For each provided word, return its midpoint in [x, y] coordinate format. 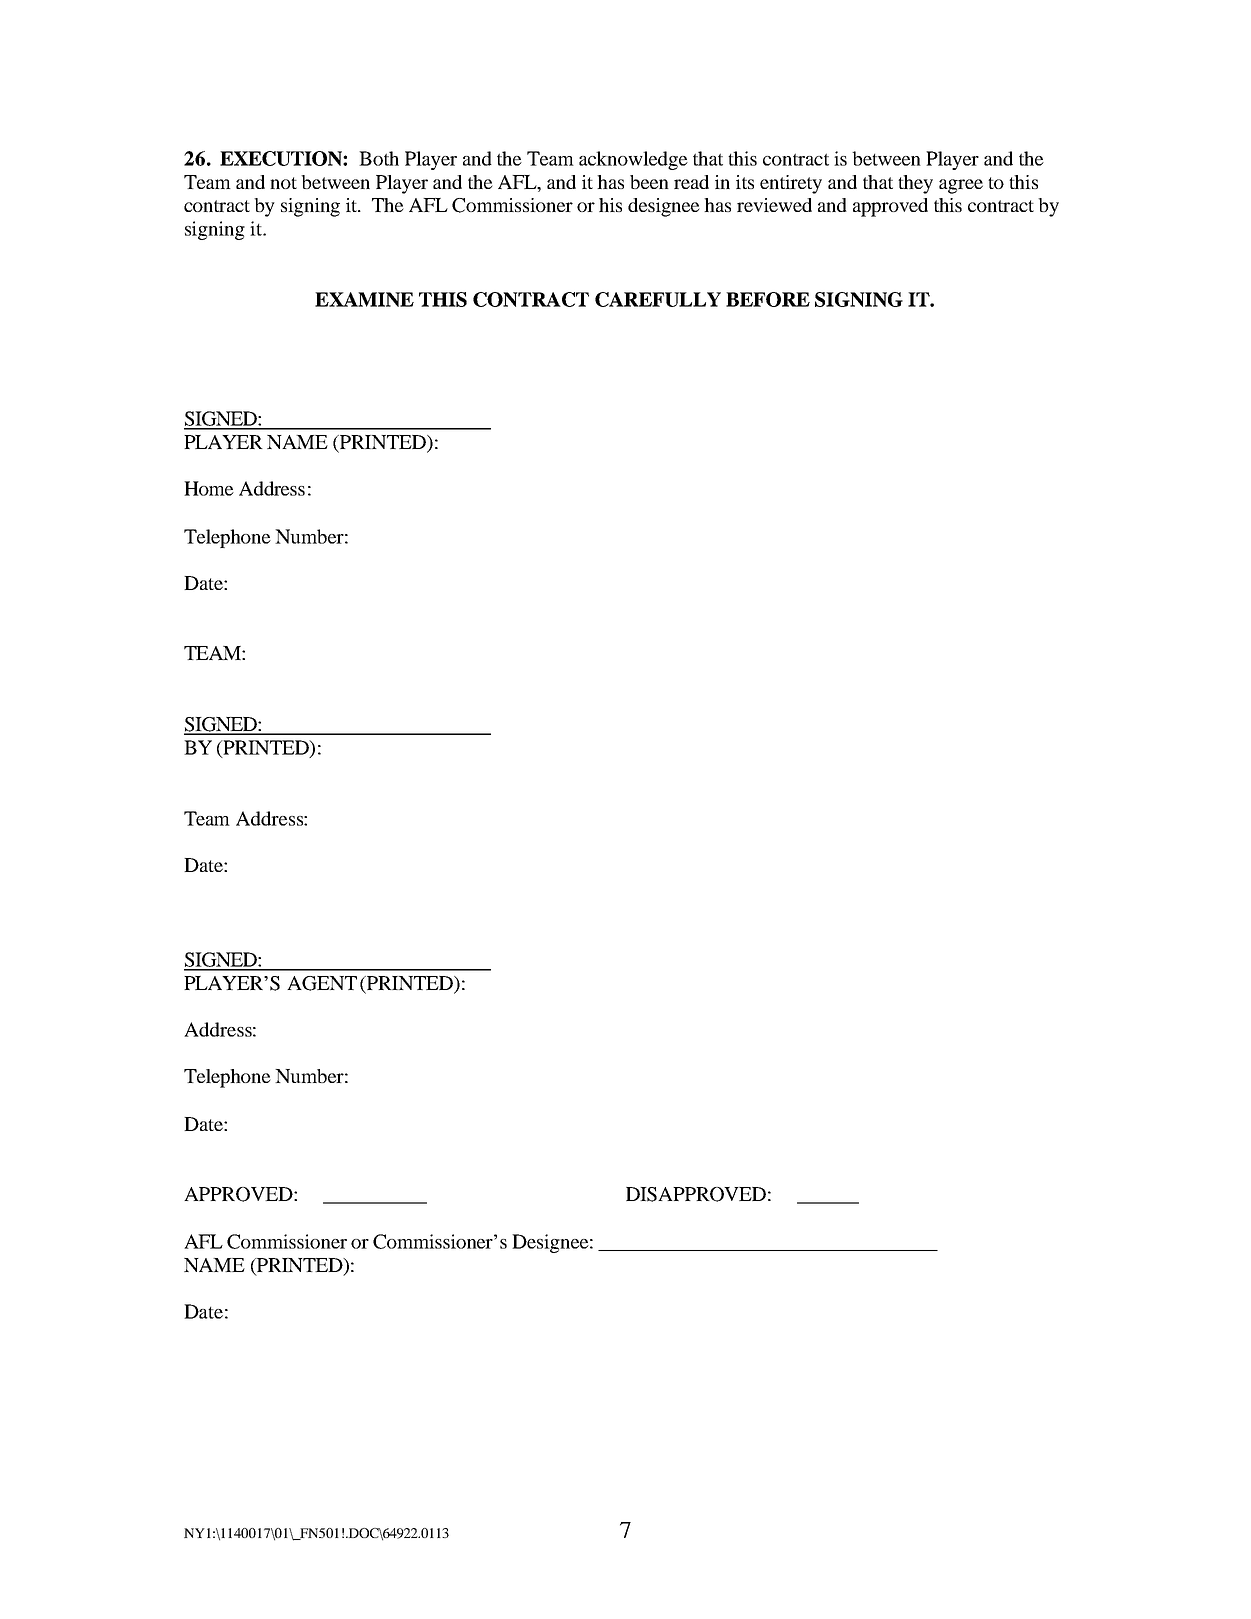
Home [209, 488]
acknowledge [633, 160]
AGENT [322, 983]
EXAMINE [364, 299]
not [283, 183]
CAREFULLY [658, 299]
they [915, 184]
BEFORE [768, 299]
